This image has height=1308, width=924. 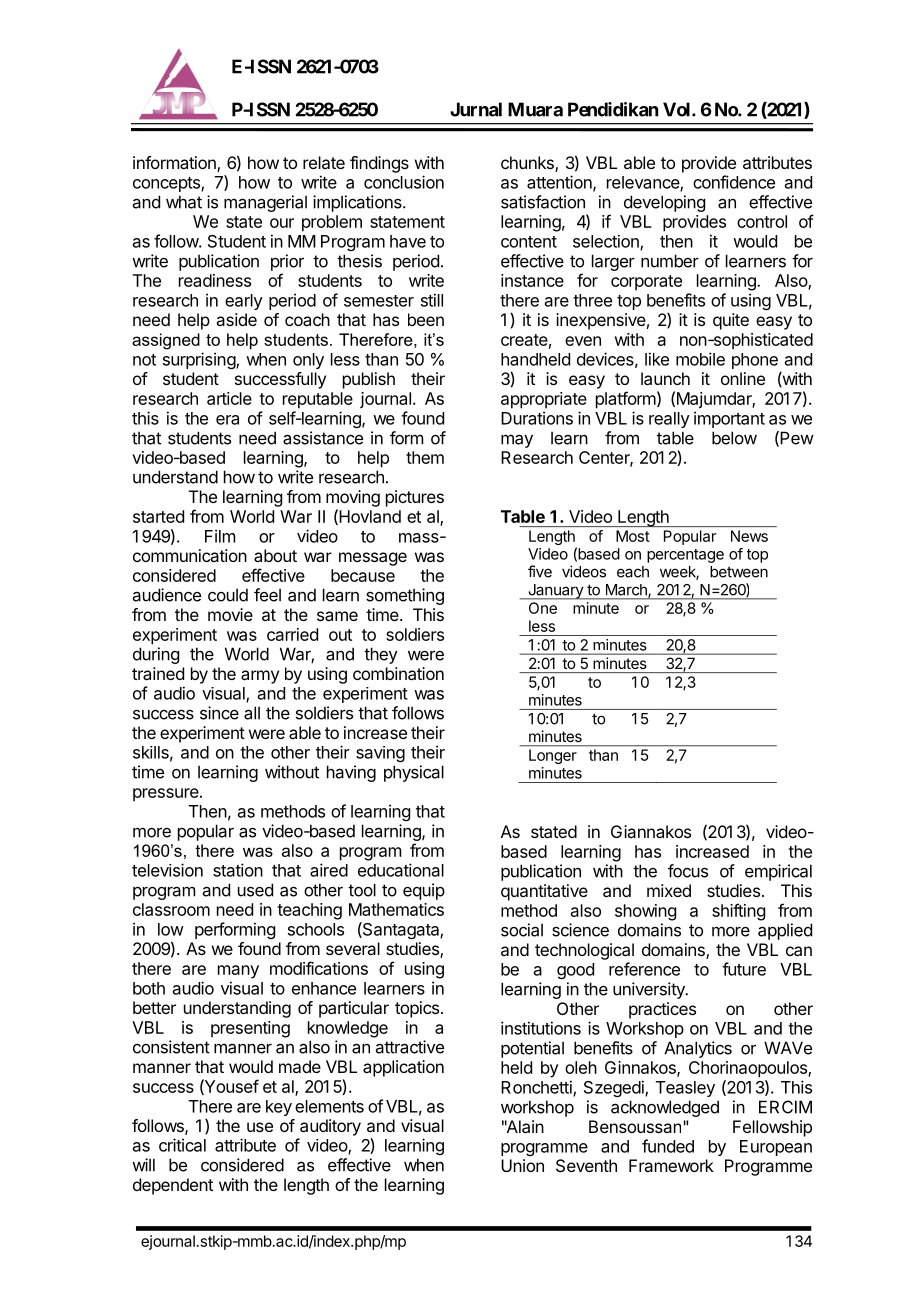 I want to click on online, so click(x=743, y=378).
